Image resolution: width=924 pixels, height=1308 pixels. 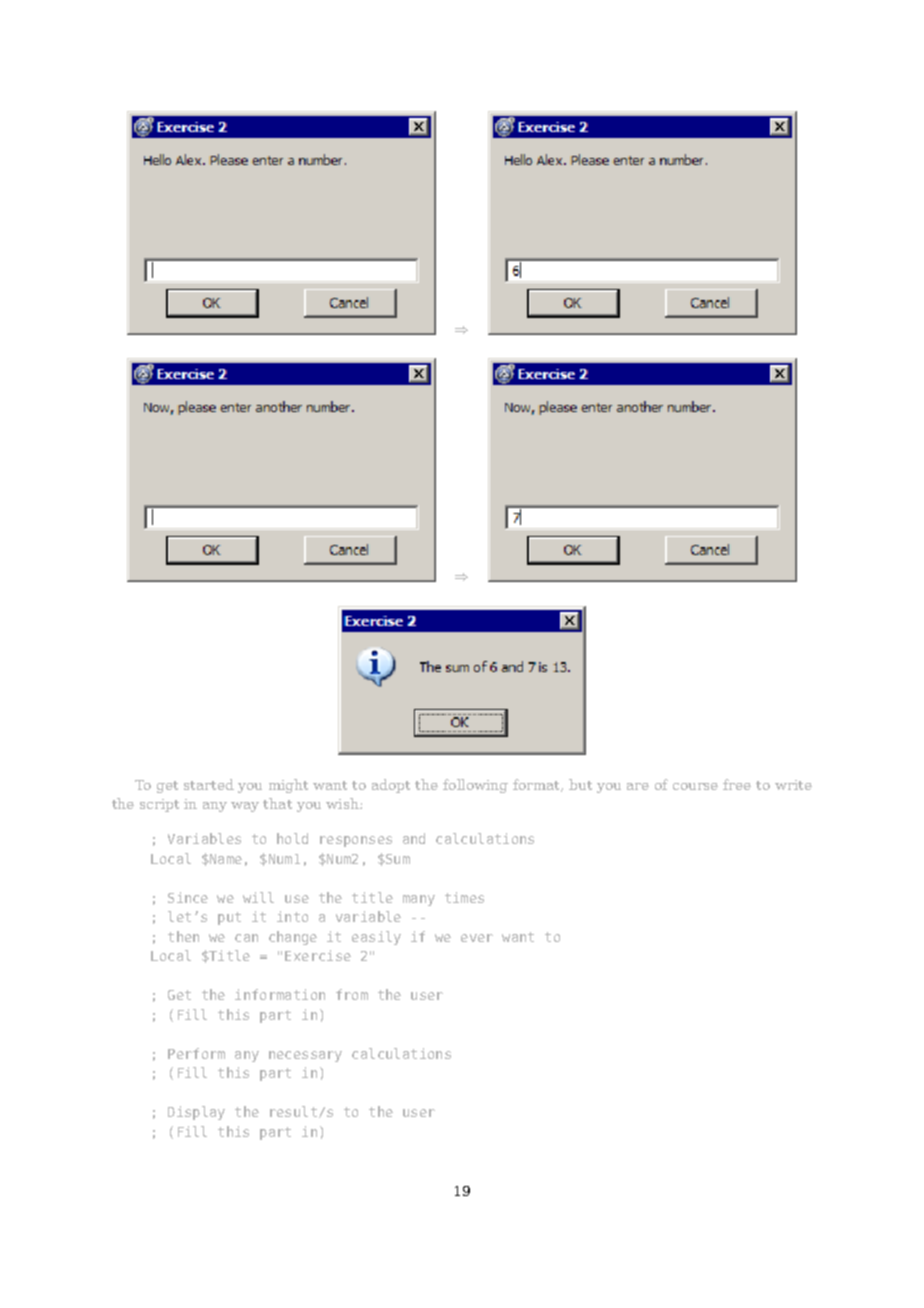 I want to click on Exercise, so click(x=318, y=955).
